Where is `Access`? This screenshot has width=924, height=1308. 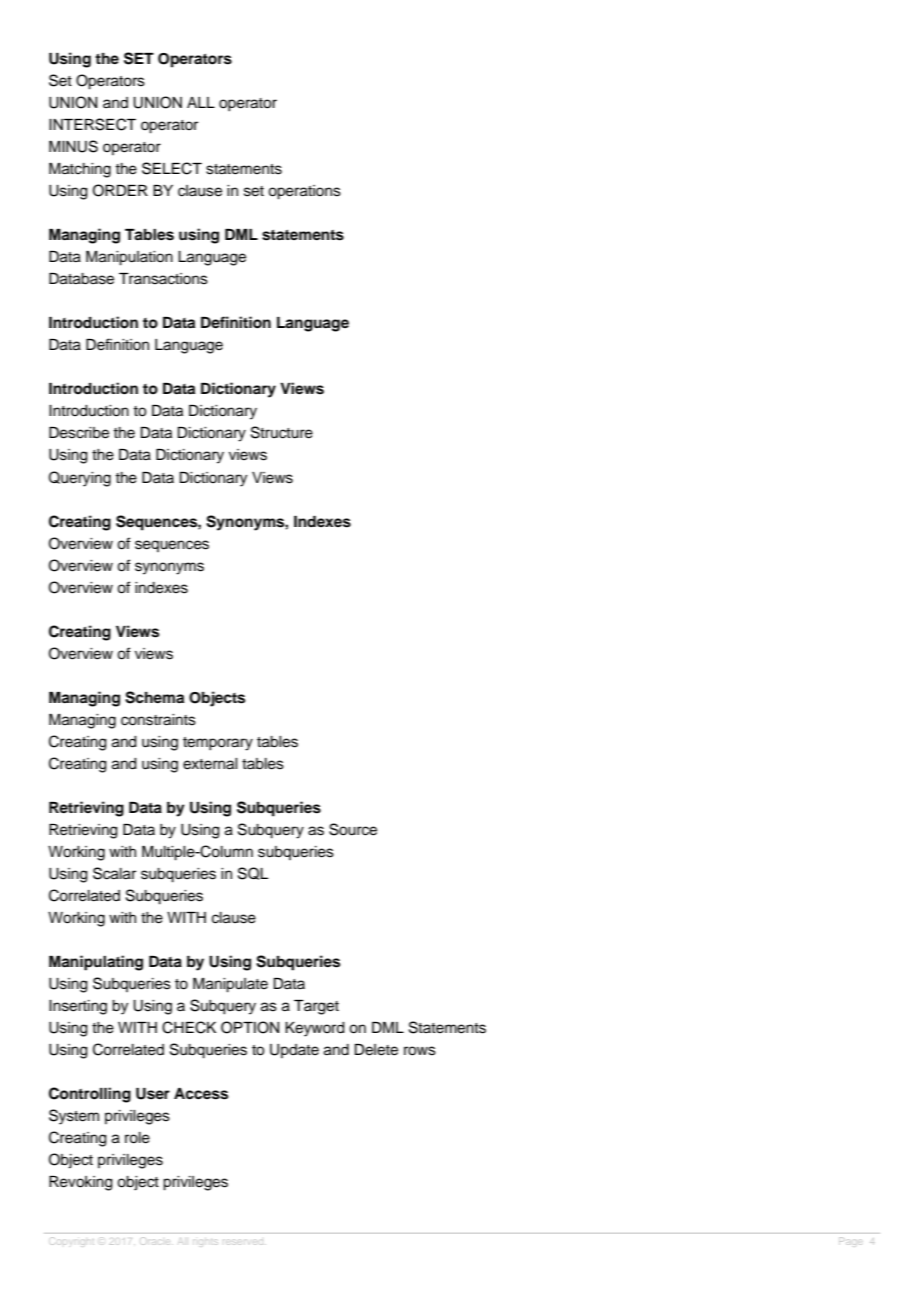
Access is located at coordinates (201, 1094).
